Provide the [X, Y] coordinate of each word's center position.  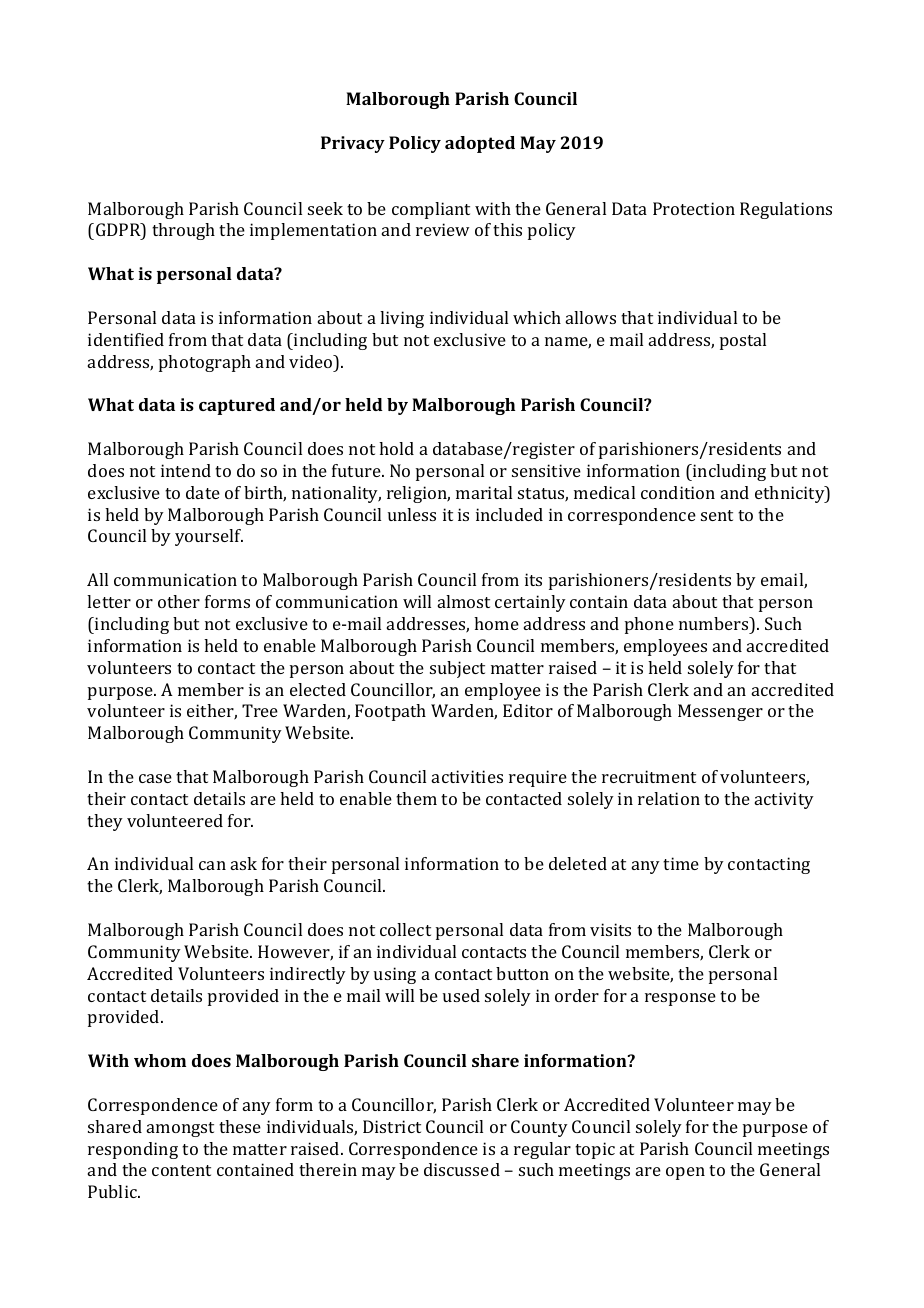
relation [669, 798]
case [155, 778]
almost [464, 601]
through [183, 231]
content [181, 1170]
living [402, 319]
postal [743, 341]
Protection [694, 208]
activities [467, 776]
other [179, 601]
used [461, 995]
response [680, 999]
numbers [715, 623]
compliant [431, 210]
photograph [205, 363]
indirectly [308, 975]
